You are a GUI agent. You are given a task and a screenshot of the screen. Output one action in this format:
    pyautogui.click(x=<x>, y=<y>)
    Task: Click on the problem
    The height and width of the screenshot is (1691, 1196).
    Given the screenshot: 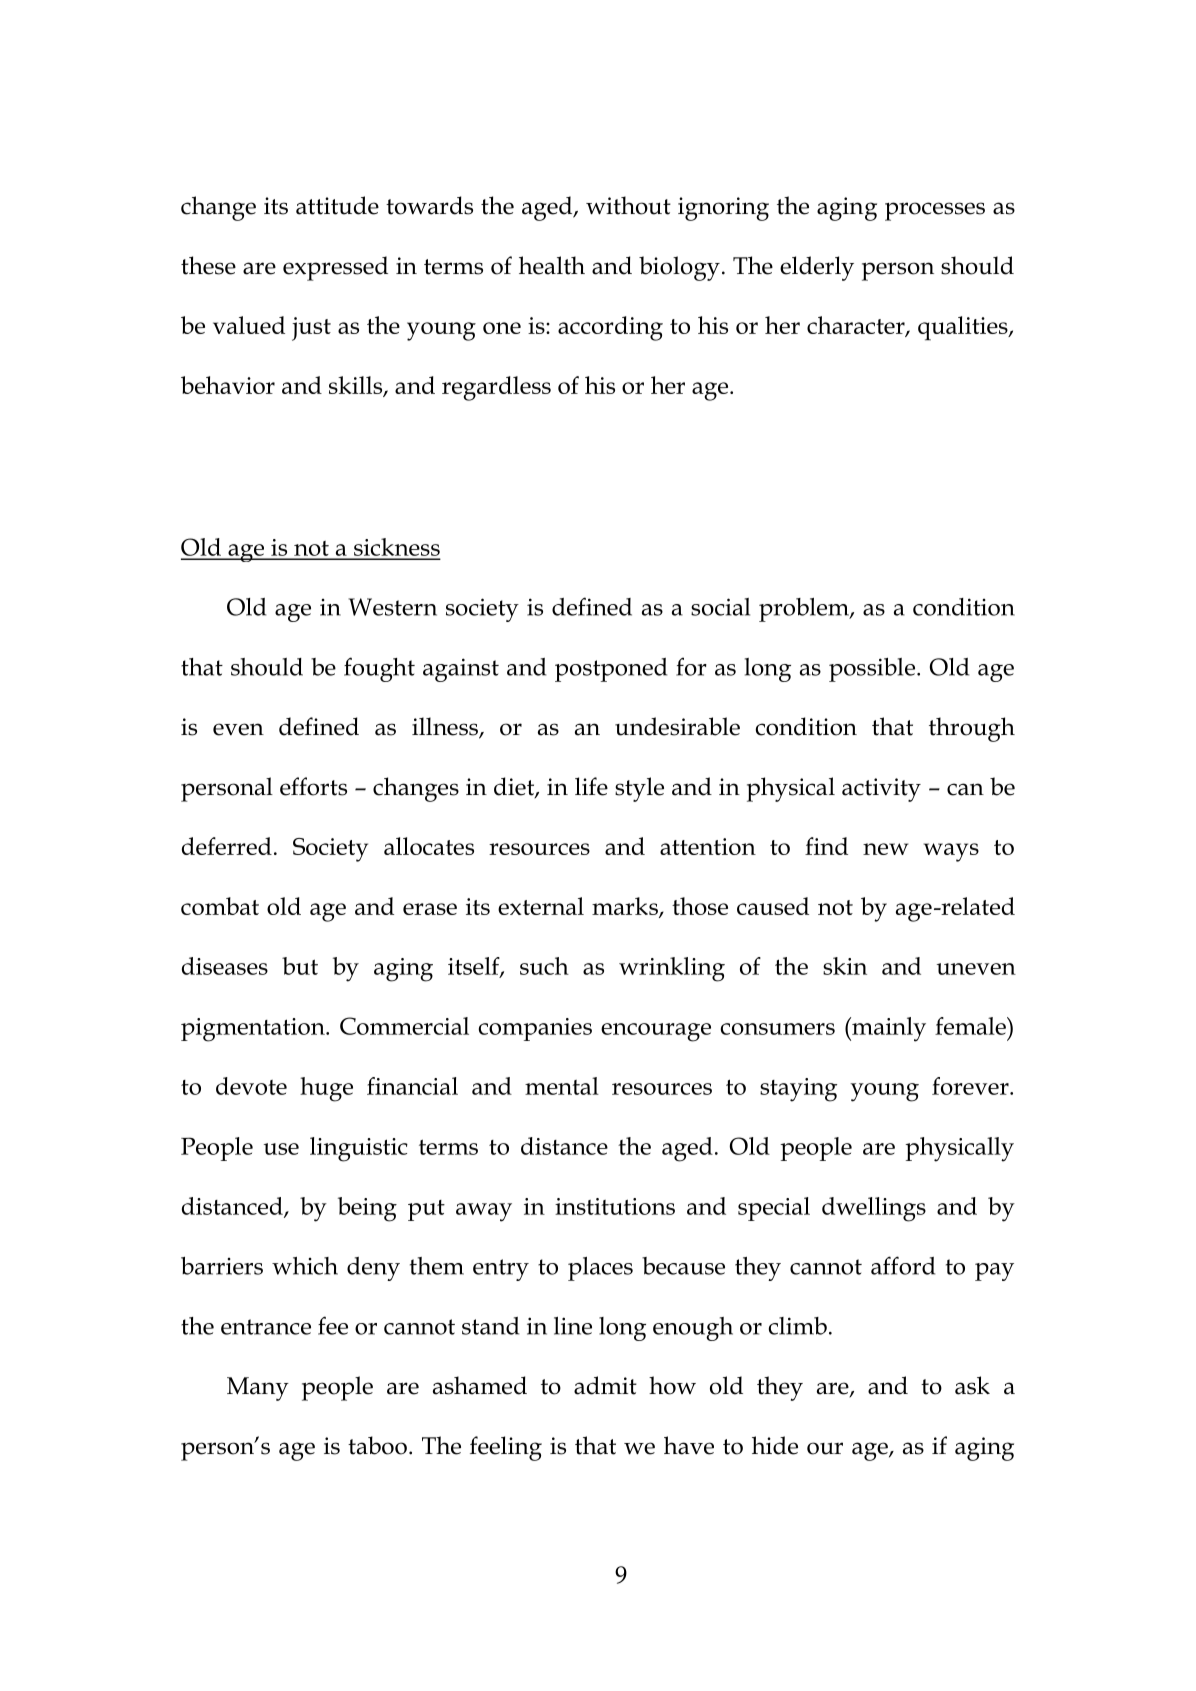 What is the action you would take?
    pyautogui.click(x=805, y=610)
